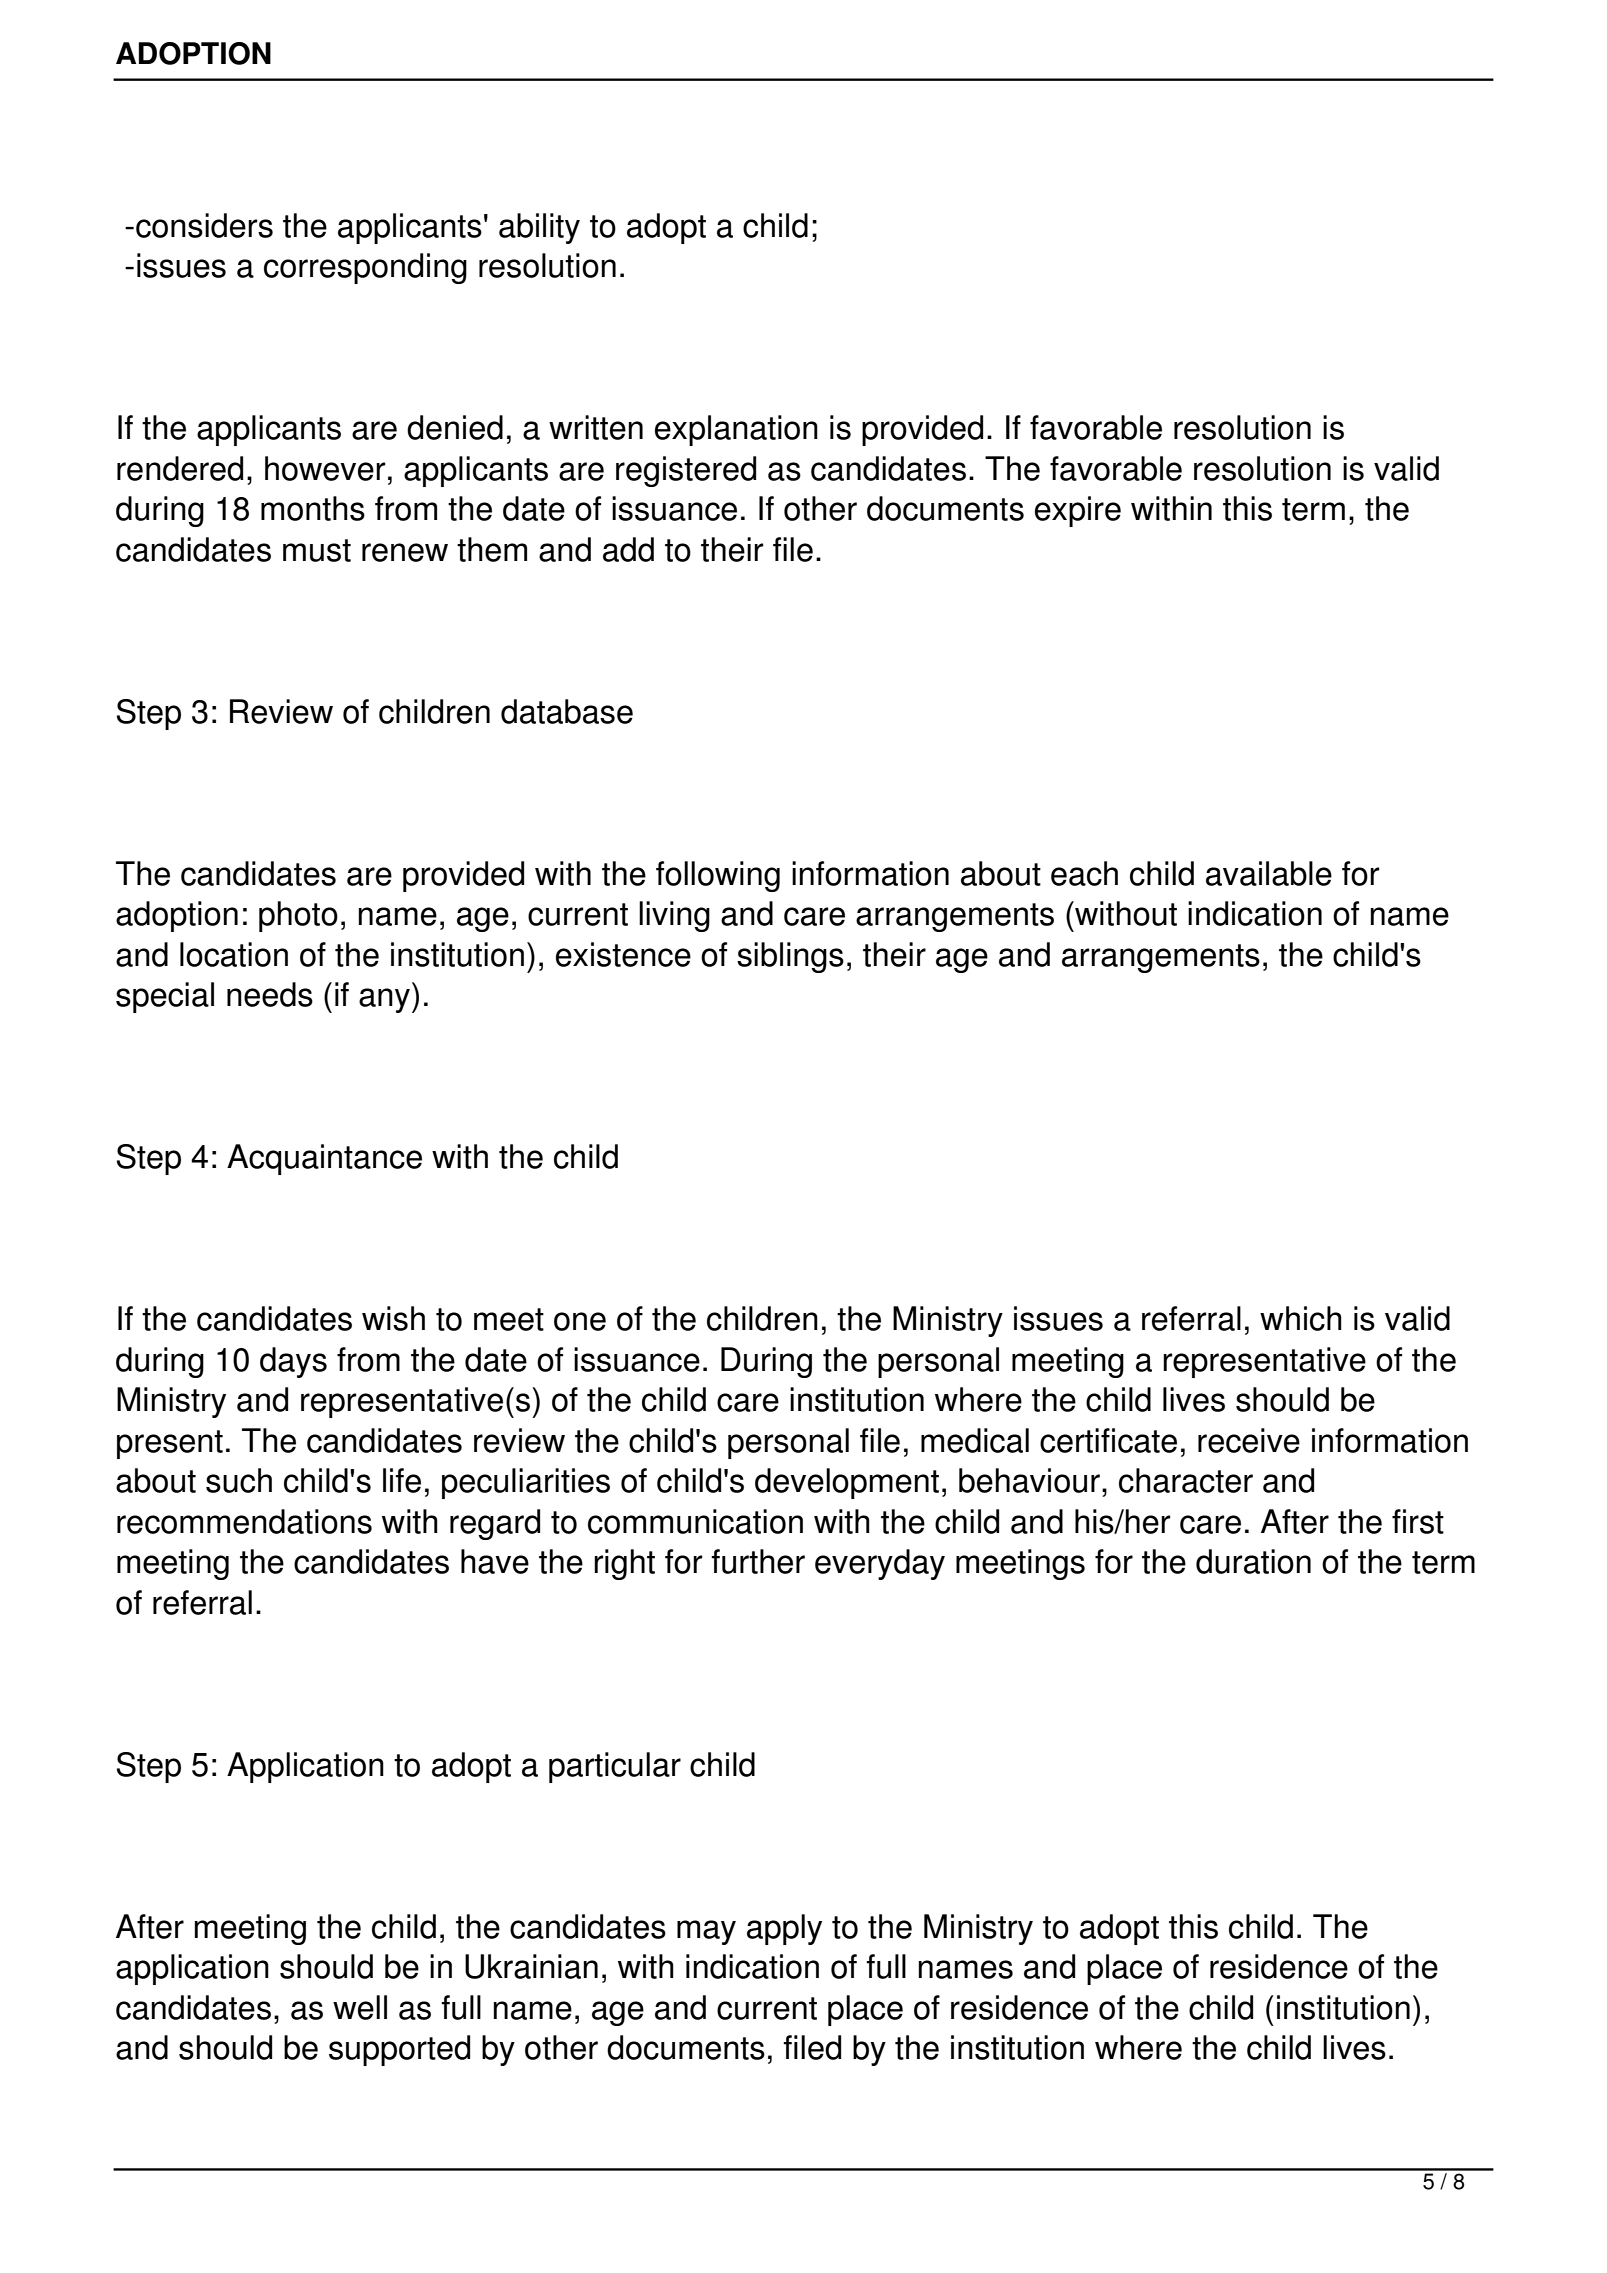  I want to click on must, so click(317, 550).
